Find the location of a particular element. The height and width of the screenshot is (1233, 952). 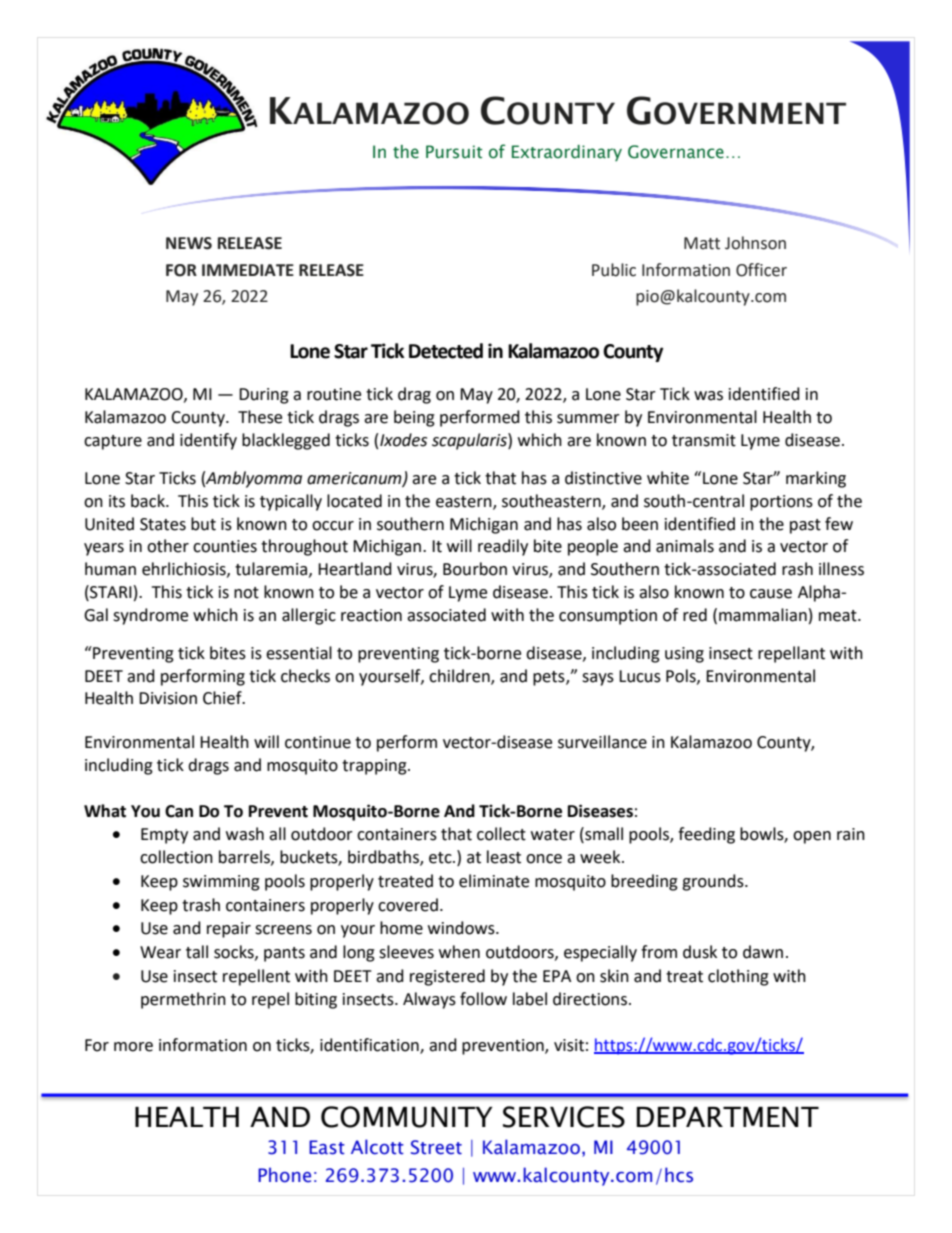

Division is located at coordinates (168, 698).
